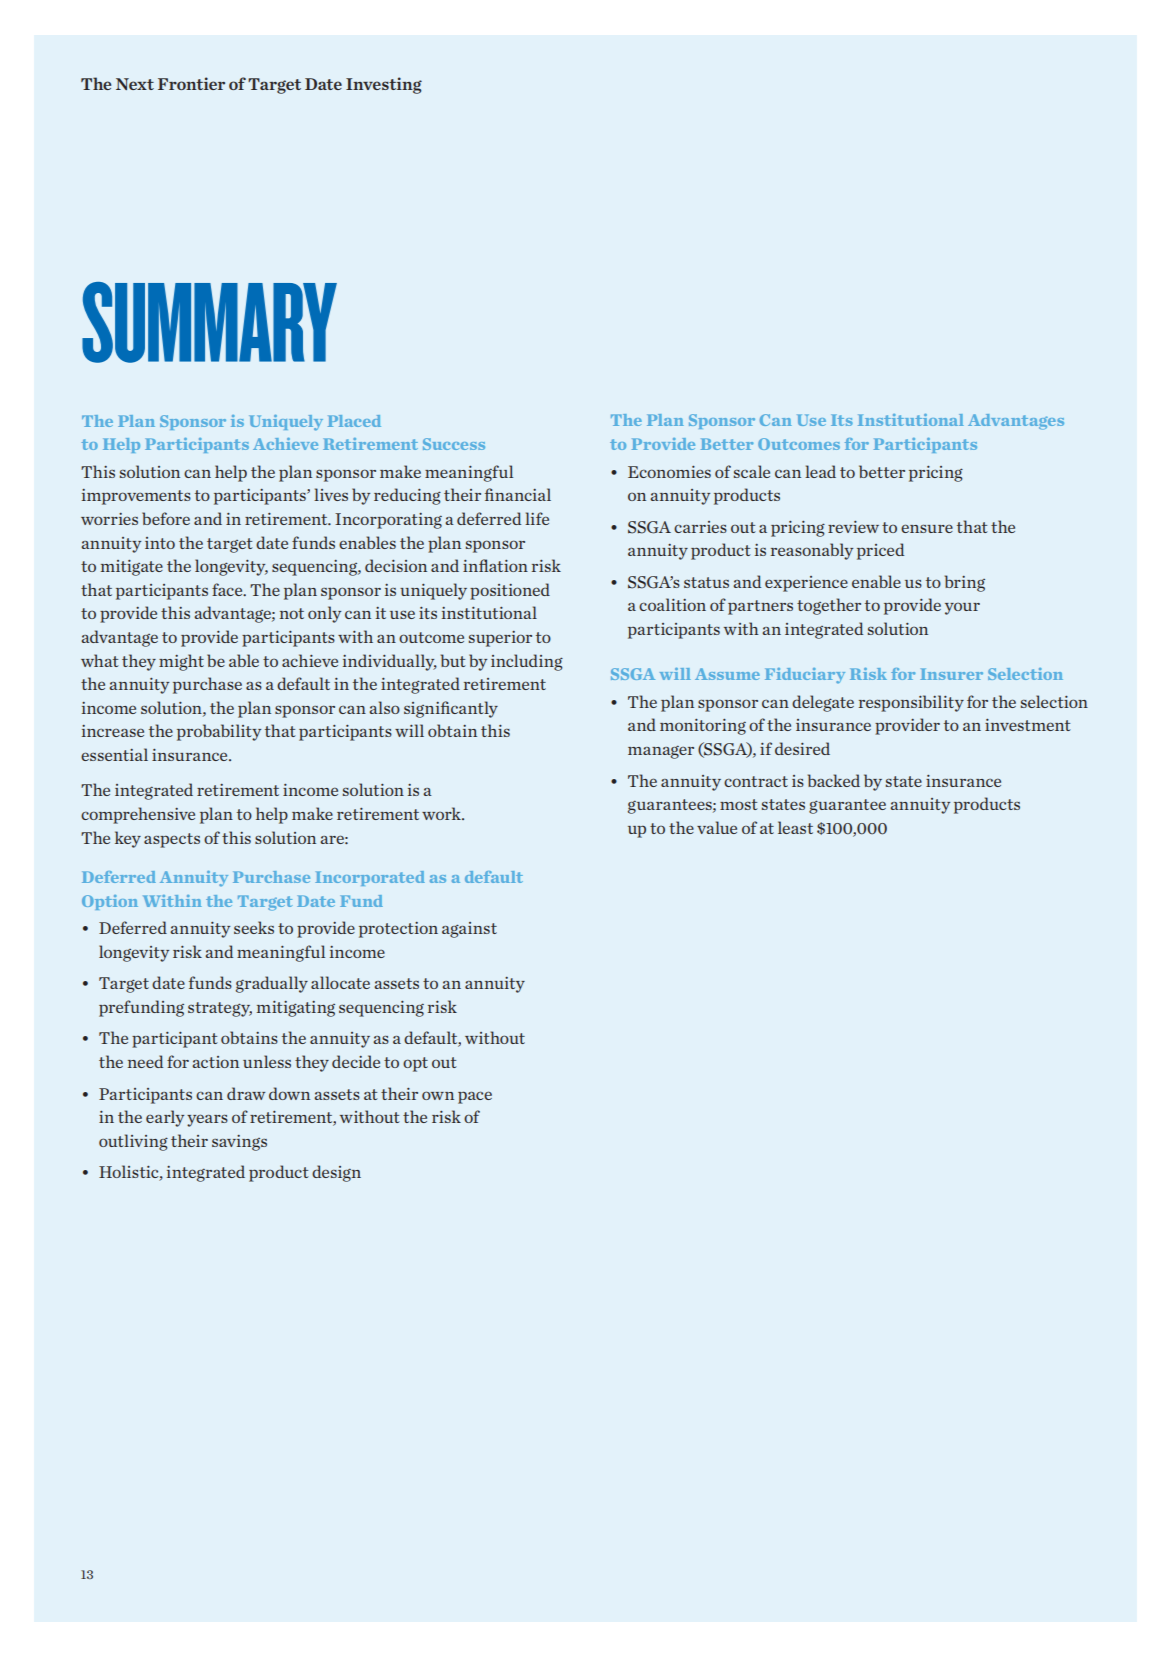  I want to click on scale, so click(752, 471).
